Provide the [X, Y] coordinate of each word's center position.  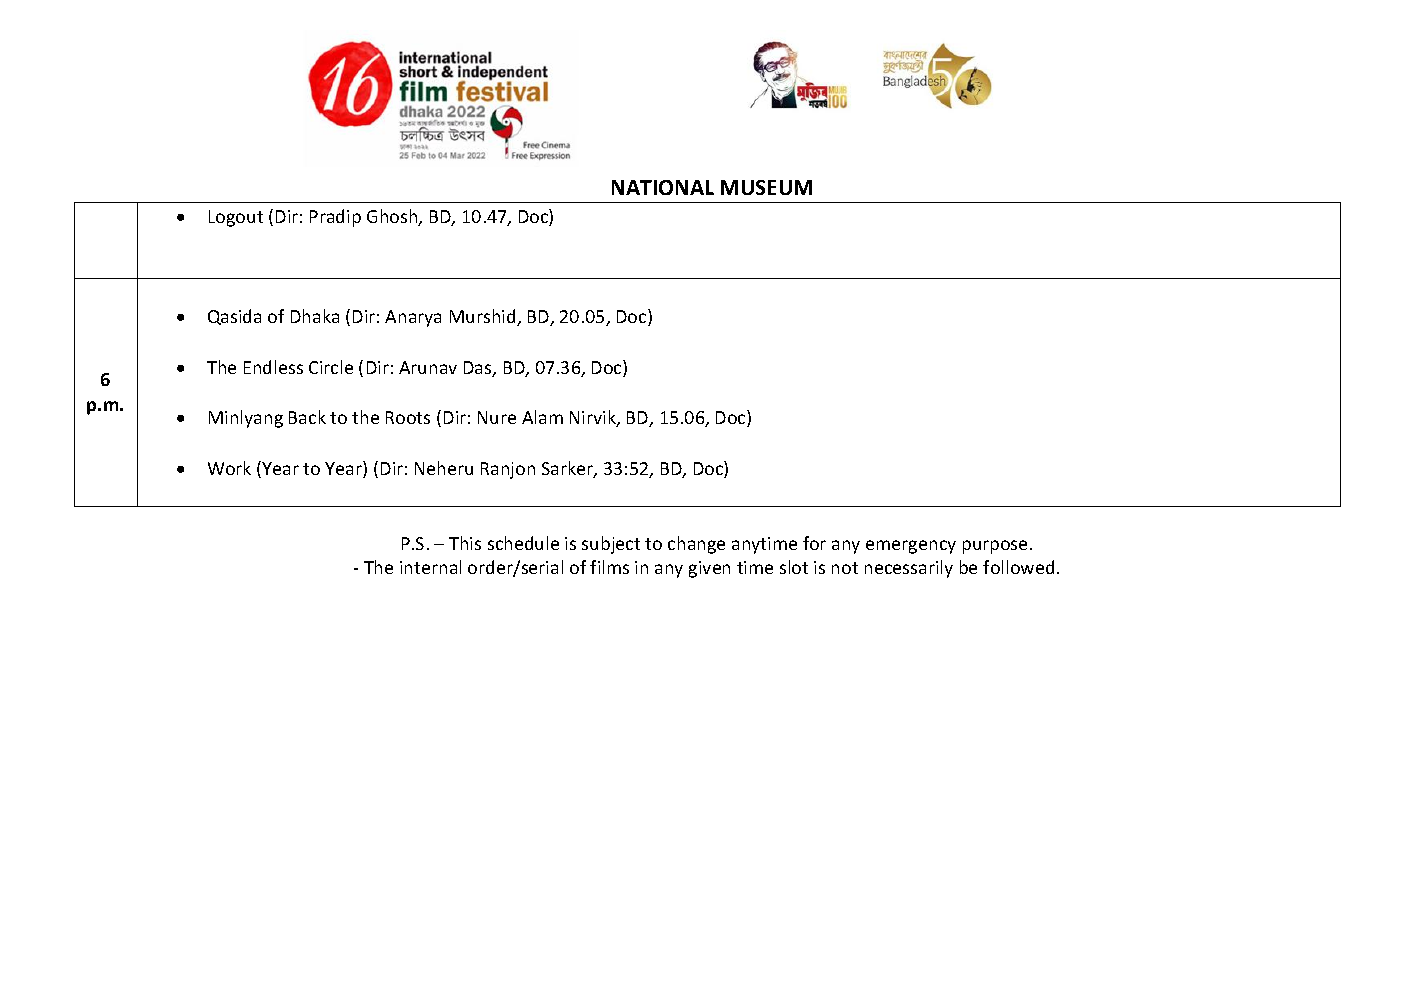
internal [430, 567]
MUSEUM [766, 187]
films [609, 567]
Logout [236, 218]
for [814, 543]
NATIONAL [663, 187]
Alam [542, 417]
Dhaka [315, 316]
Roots [408, 417]
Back [307, 417]
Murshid [484, 317]
